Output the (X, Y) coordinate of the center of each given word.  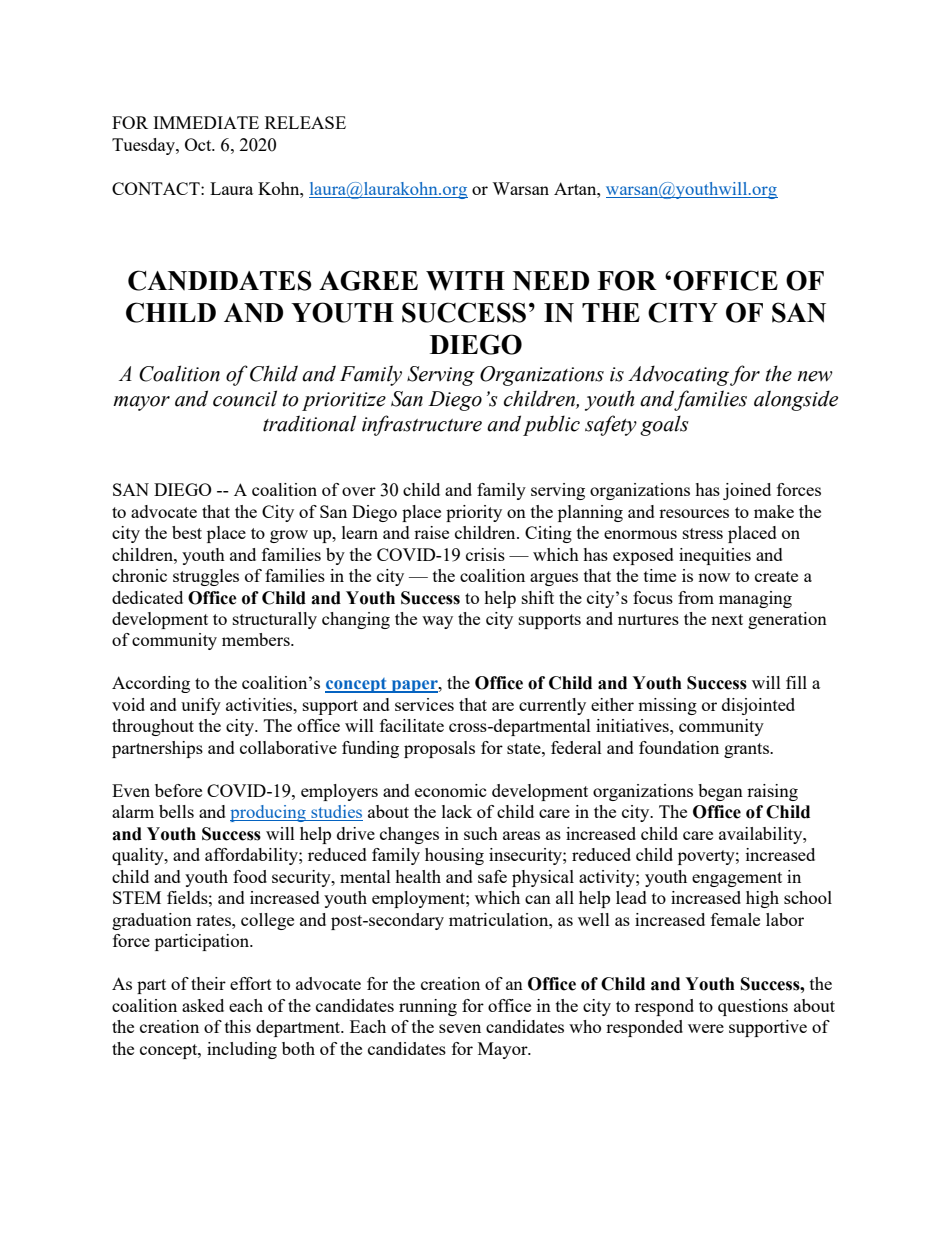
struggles (206, 577)
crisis (485, 554)
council (245, 398)
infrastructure (422, 425)
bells (176, 811)
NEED (551, 281)
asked (203, 1005)
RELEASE (305, 122)
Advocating (678, 375)
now (714, 577)
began (720, 792)
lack (457, 811)
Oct (199, 144)
